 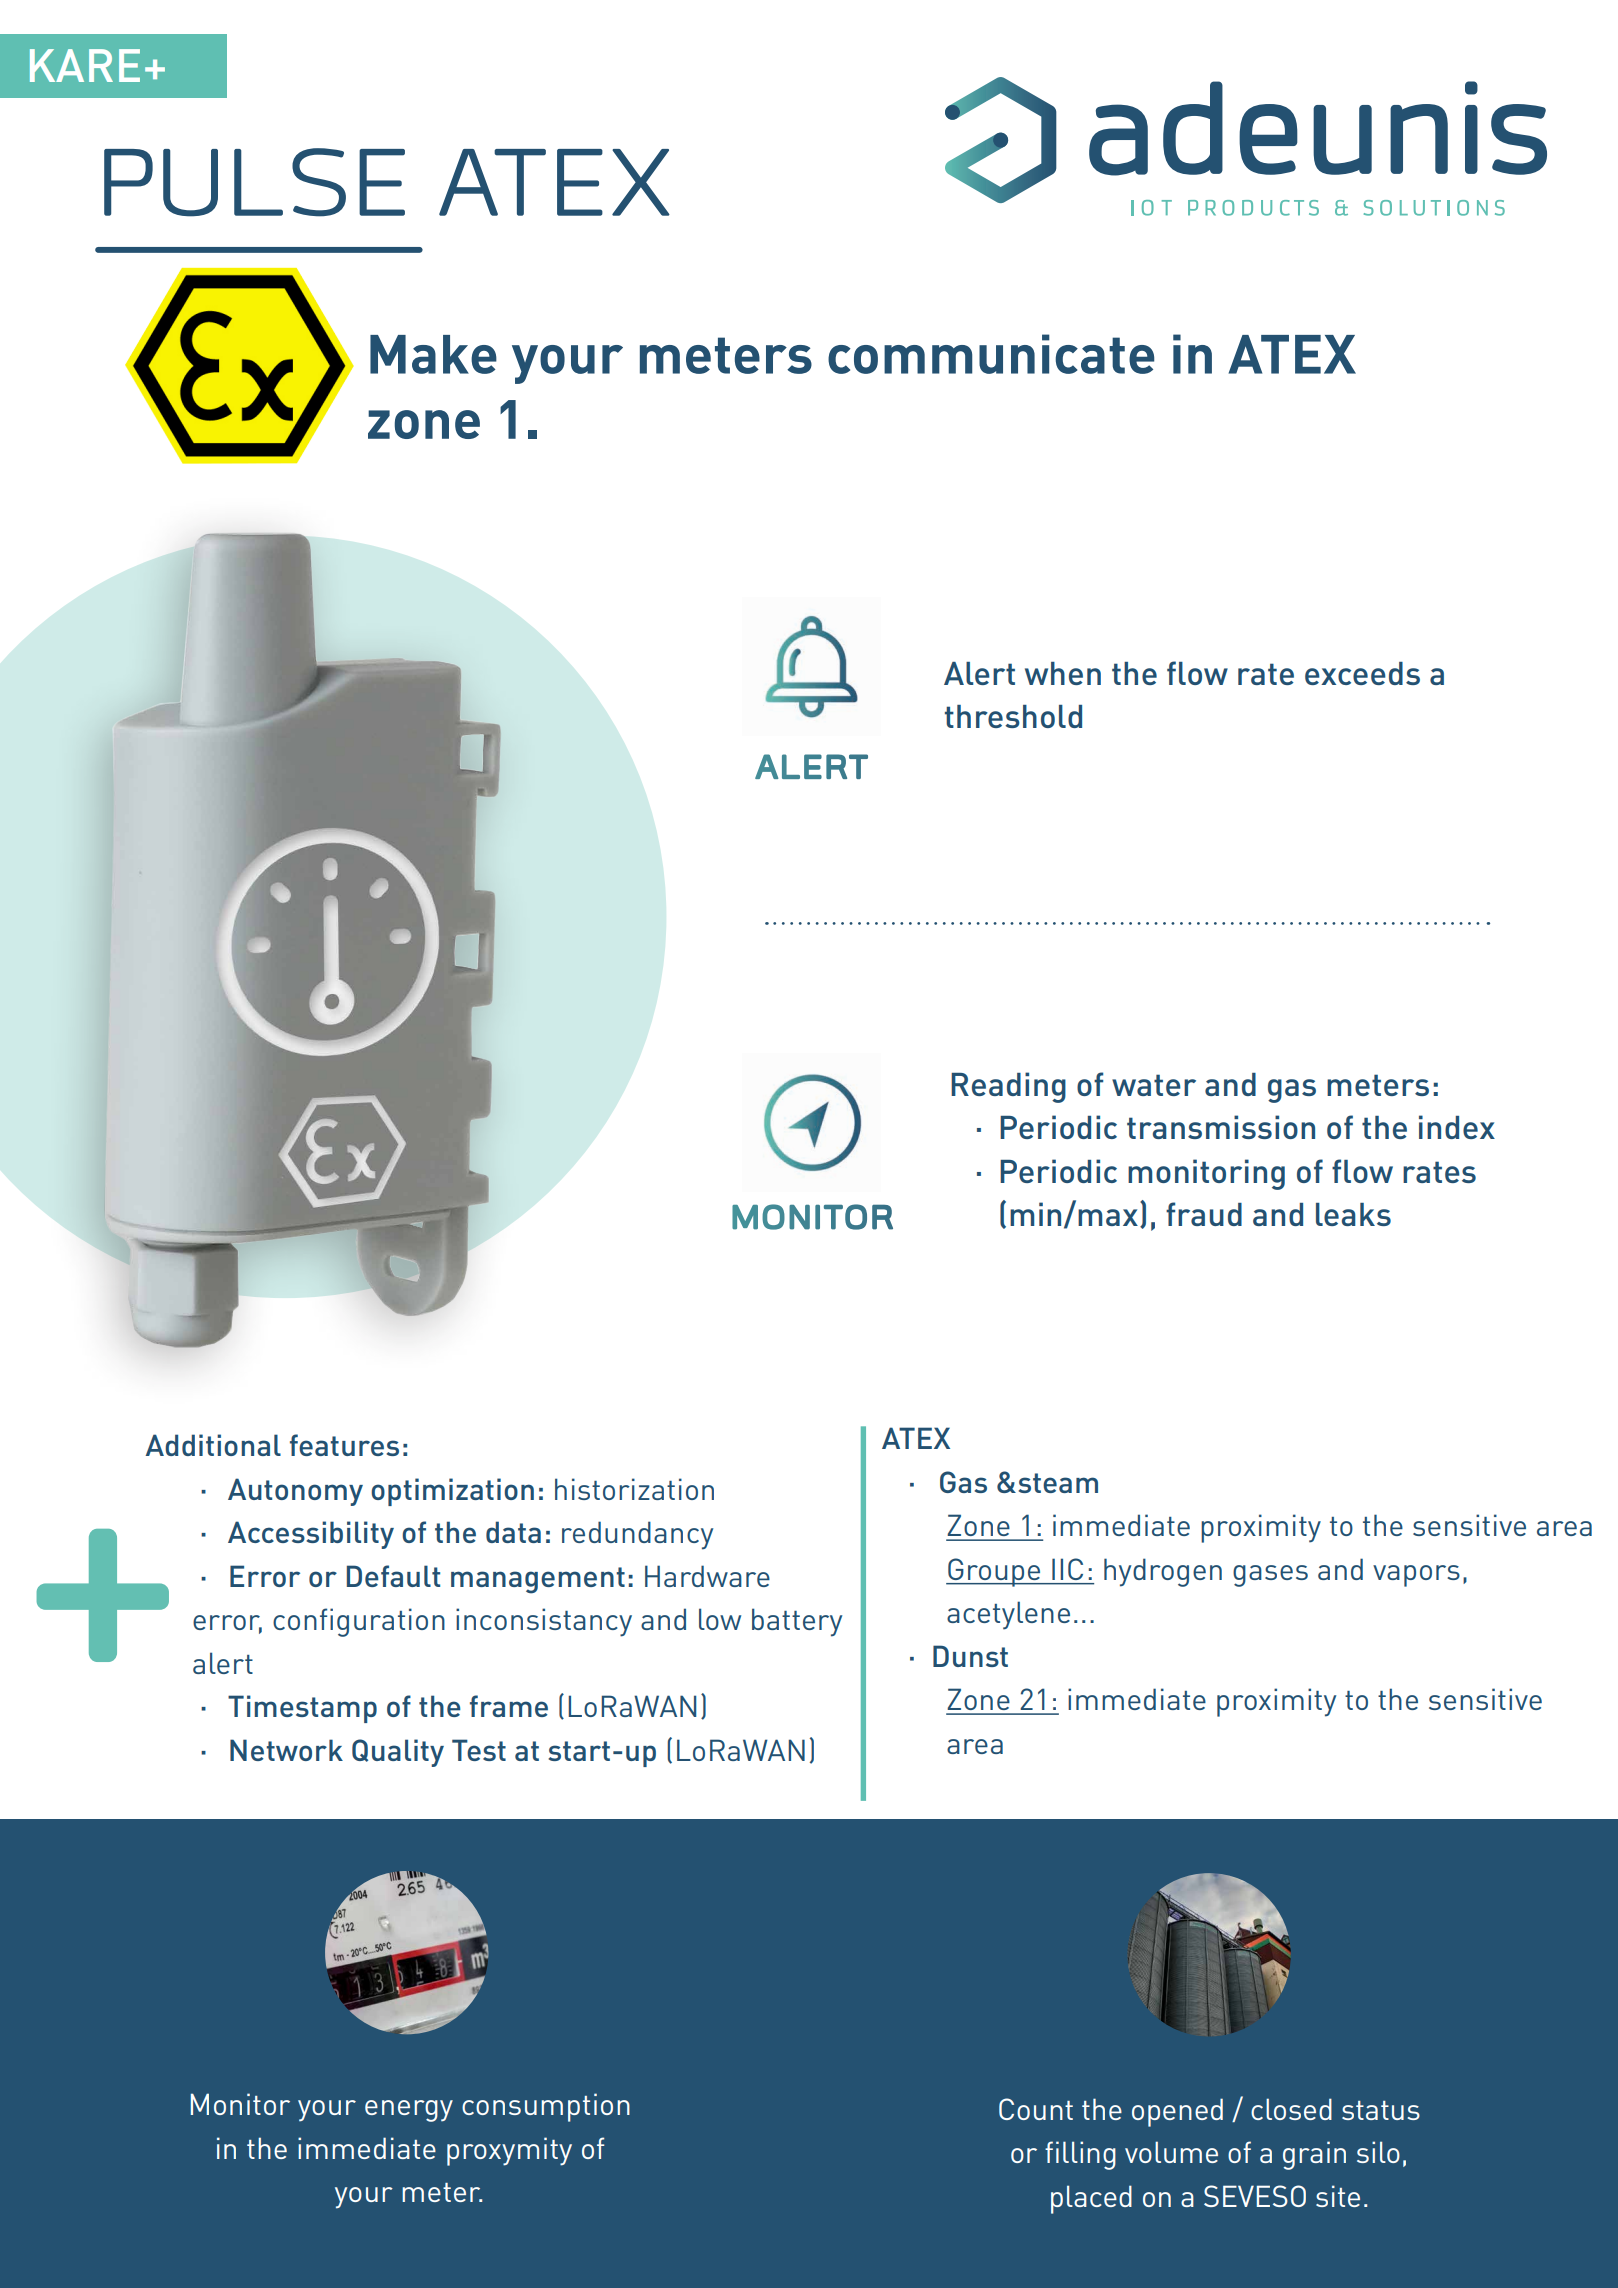 I want to click on Timestamp, so click(x=302, y=1709).
